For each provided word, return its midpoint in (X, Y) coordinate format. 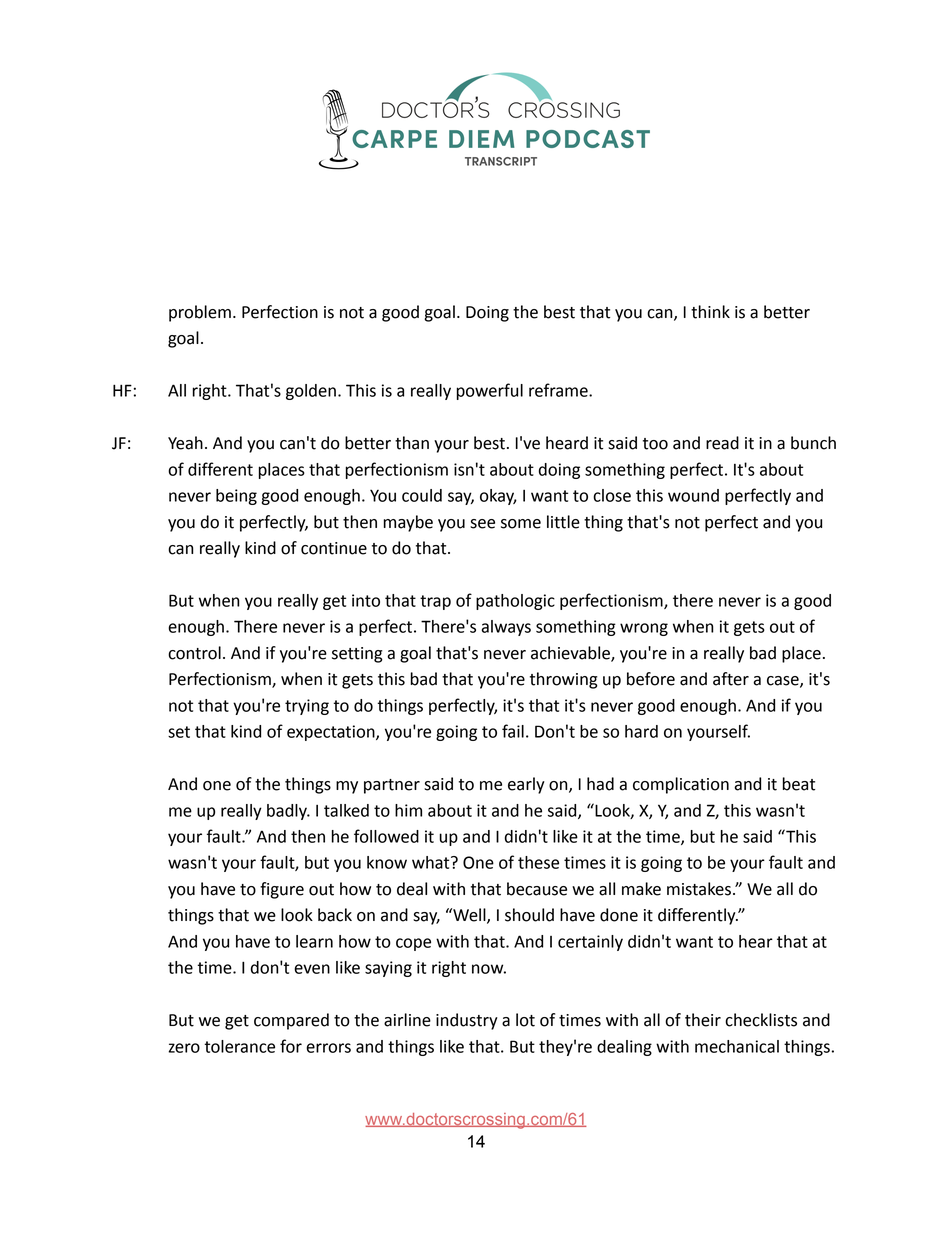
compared (291, 1021)
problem (200, 313)
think (710, 312)
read (722, 443)
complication (681, 785)
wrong (644, 629)
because (537, 889)
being (236, 497)
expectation (332, 733)
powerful (490, 391)
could (422, 495)
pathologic (515, 602)
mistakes (699, 889)
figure (282, 890)
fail (513, 731)
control (194, 653)
